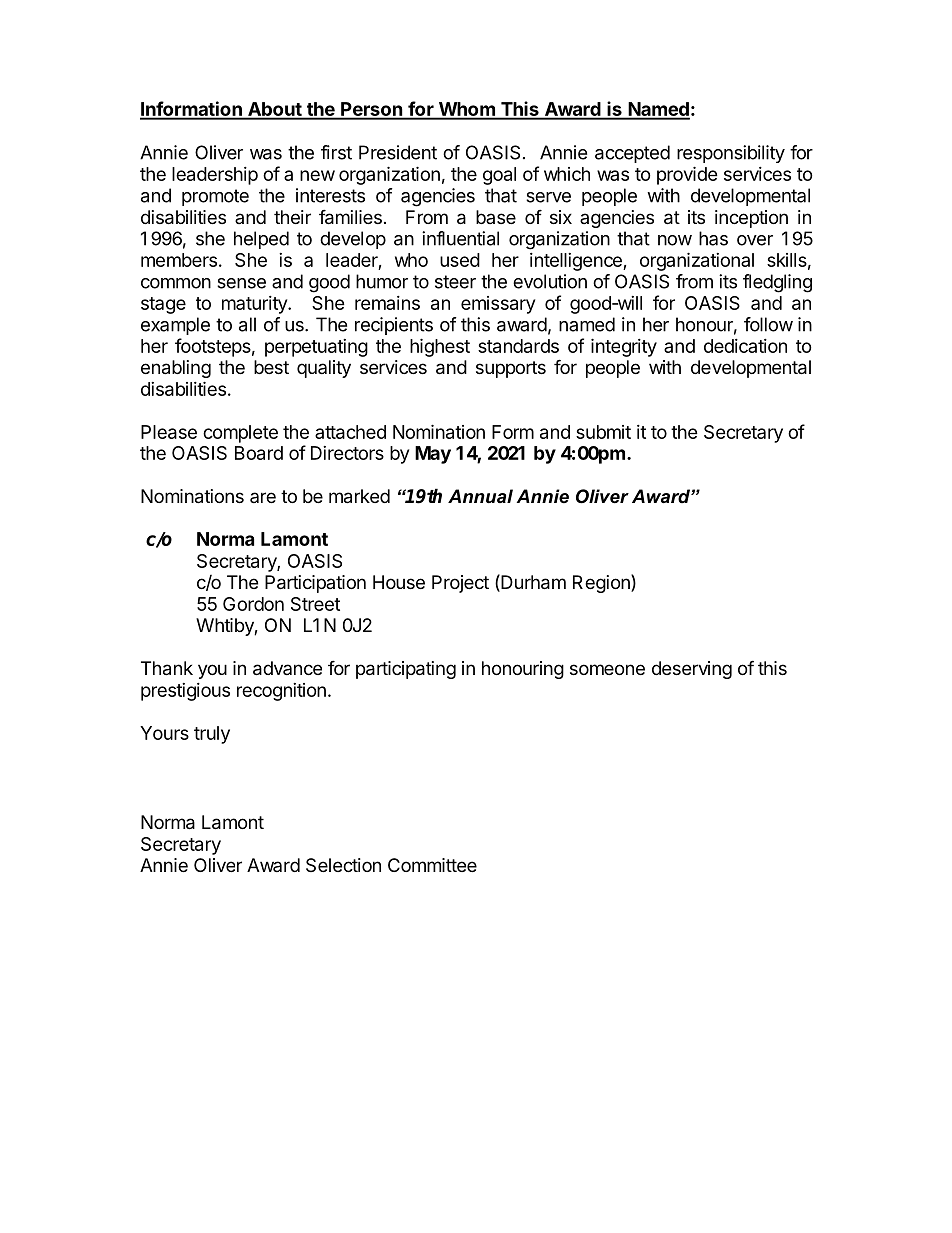  I want to click on Committee, so click(432, 865).
